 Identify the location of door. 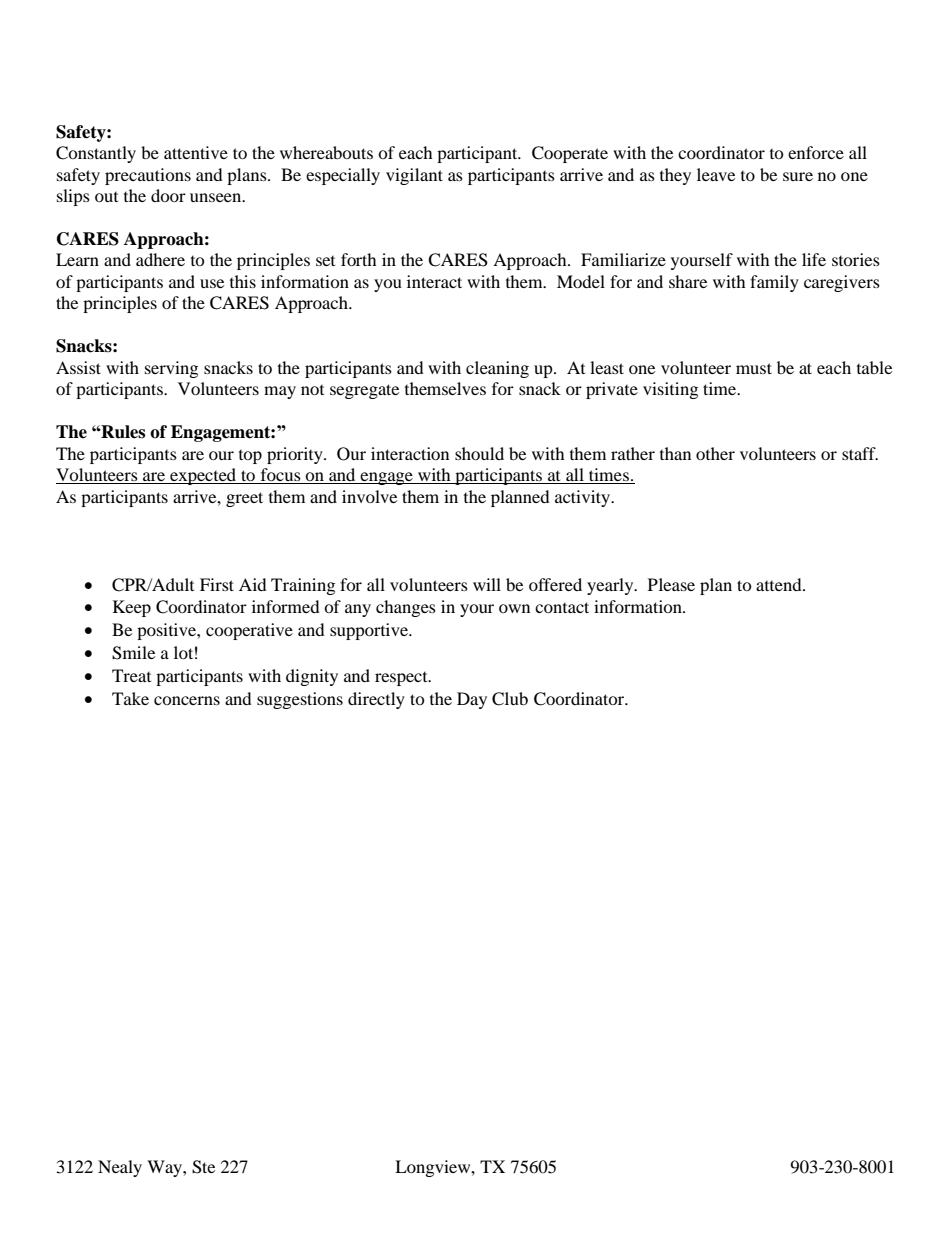
(168, 195).
